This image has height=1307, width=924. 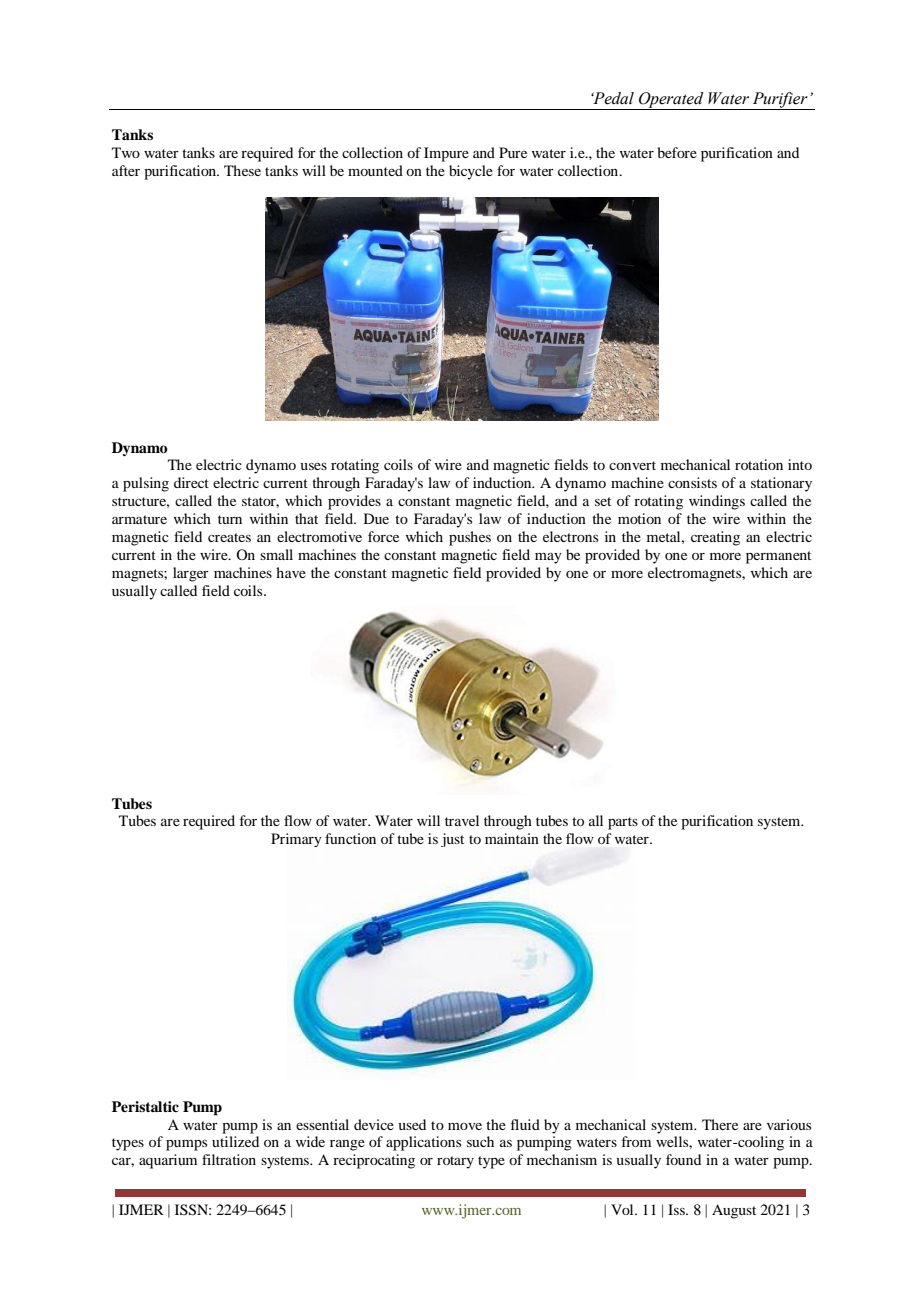 I want to click on pushes, so click(x=470, y=538).
